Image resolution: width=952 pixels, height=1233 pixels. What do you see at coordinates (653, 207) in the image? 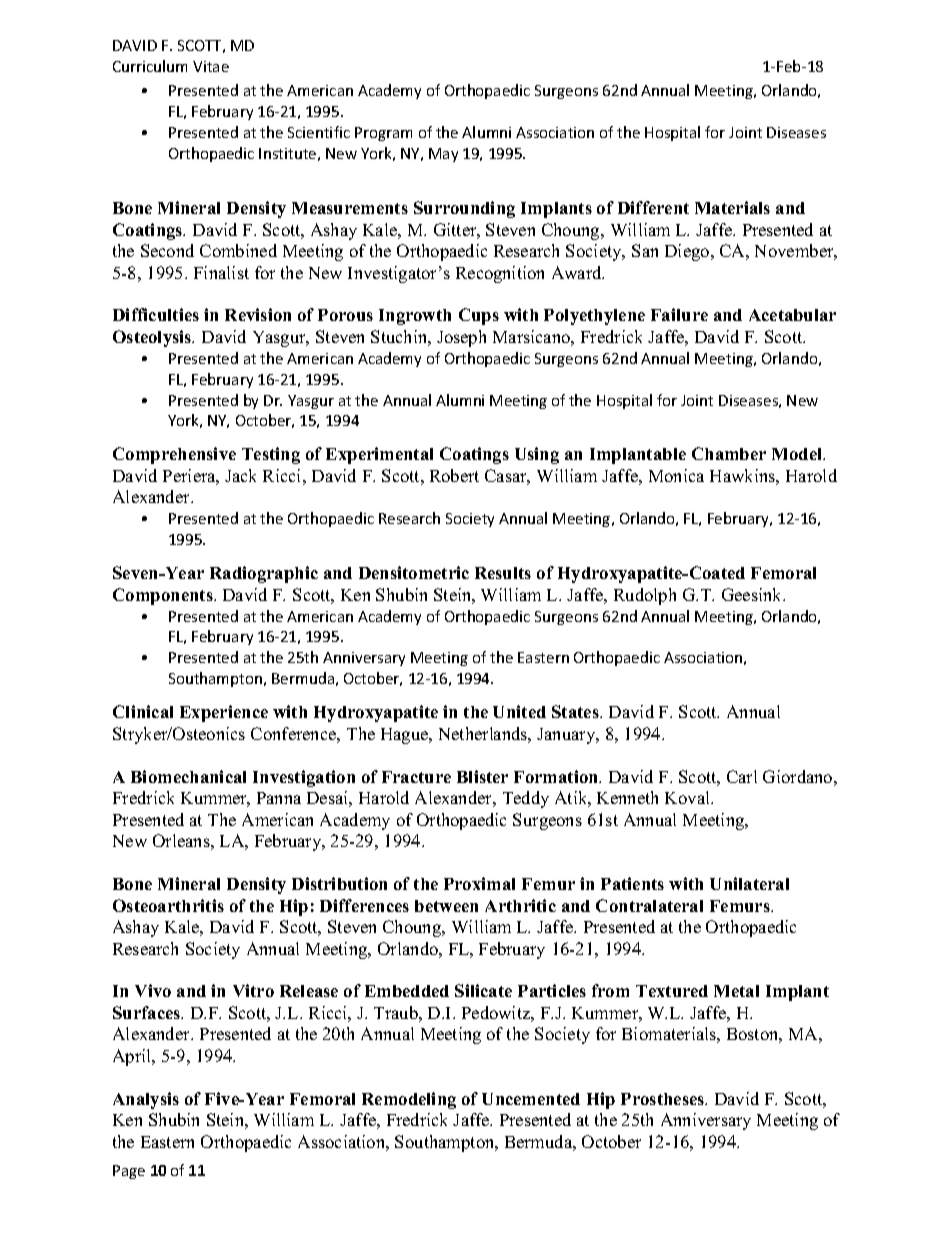
I see `Different` at bounding box center [653, 207].
